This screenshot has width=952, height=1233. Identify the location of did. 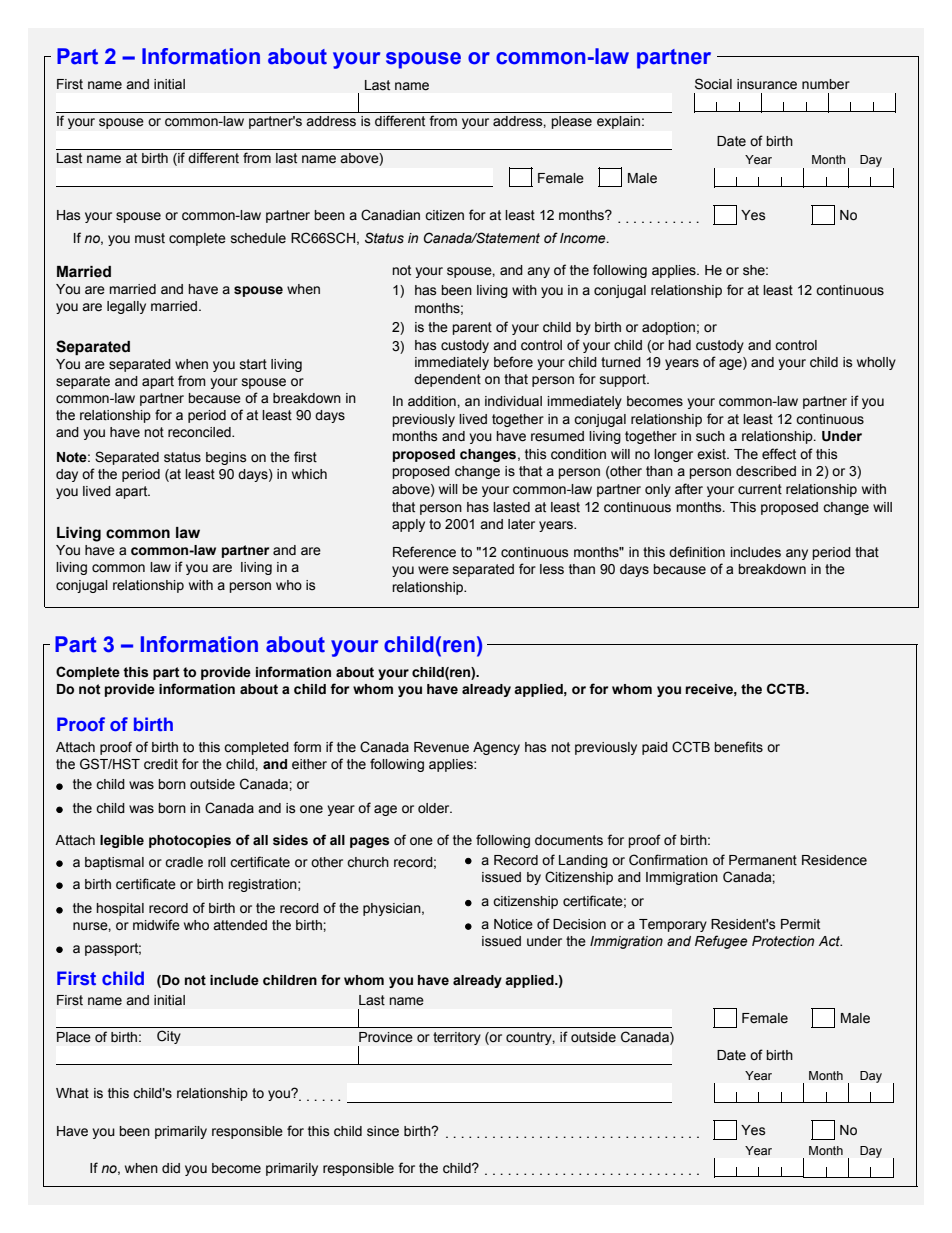
(171, 1168).
